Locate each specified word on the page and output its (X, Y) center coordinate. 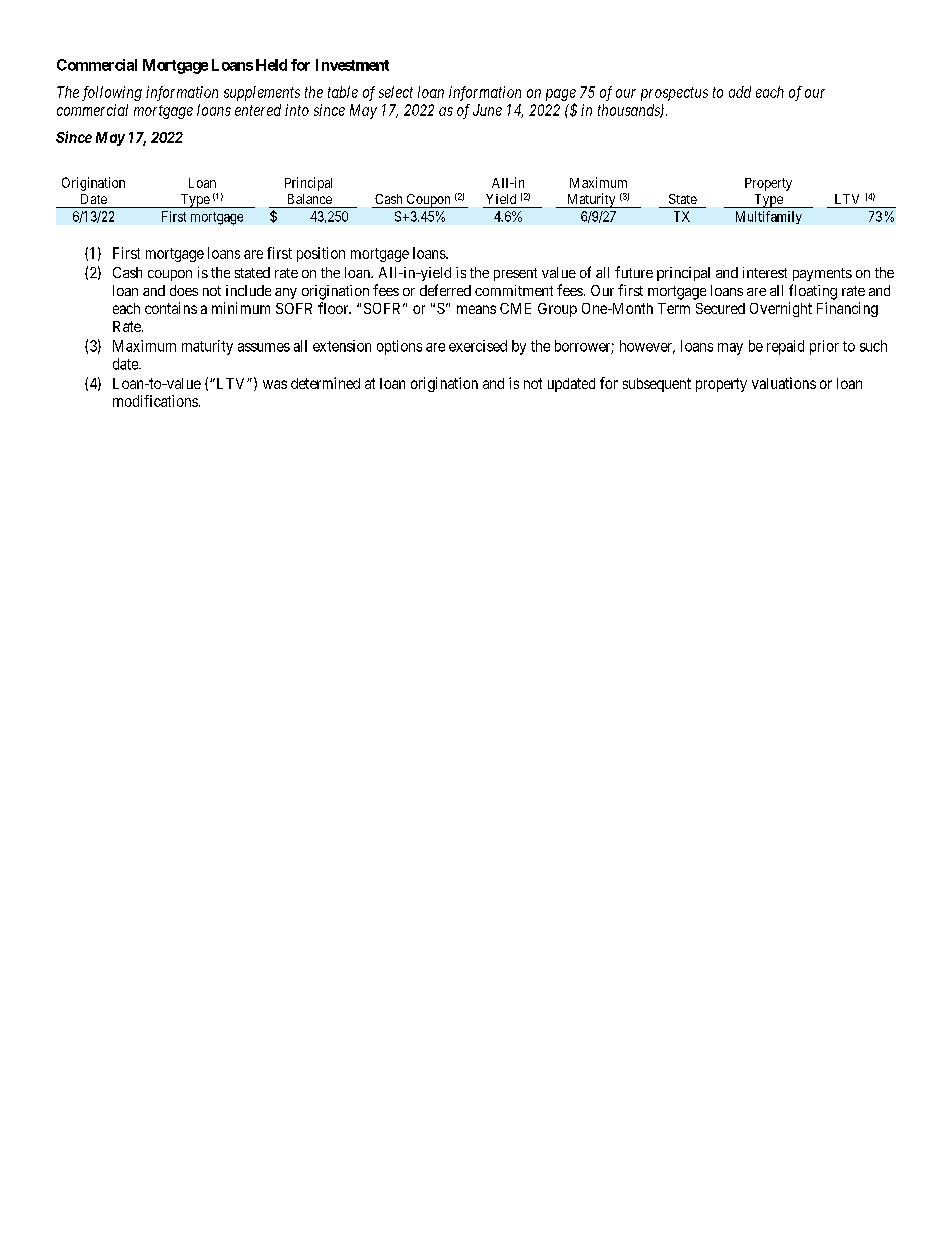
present (515, 274)
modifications (155, 401)
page (561, 95)
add (740, 92)
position (321, 254)
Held (271, 65)
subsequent (657, 385)
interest (765, 272)
